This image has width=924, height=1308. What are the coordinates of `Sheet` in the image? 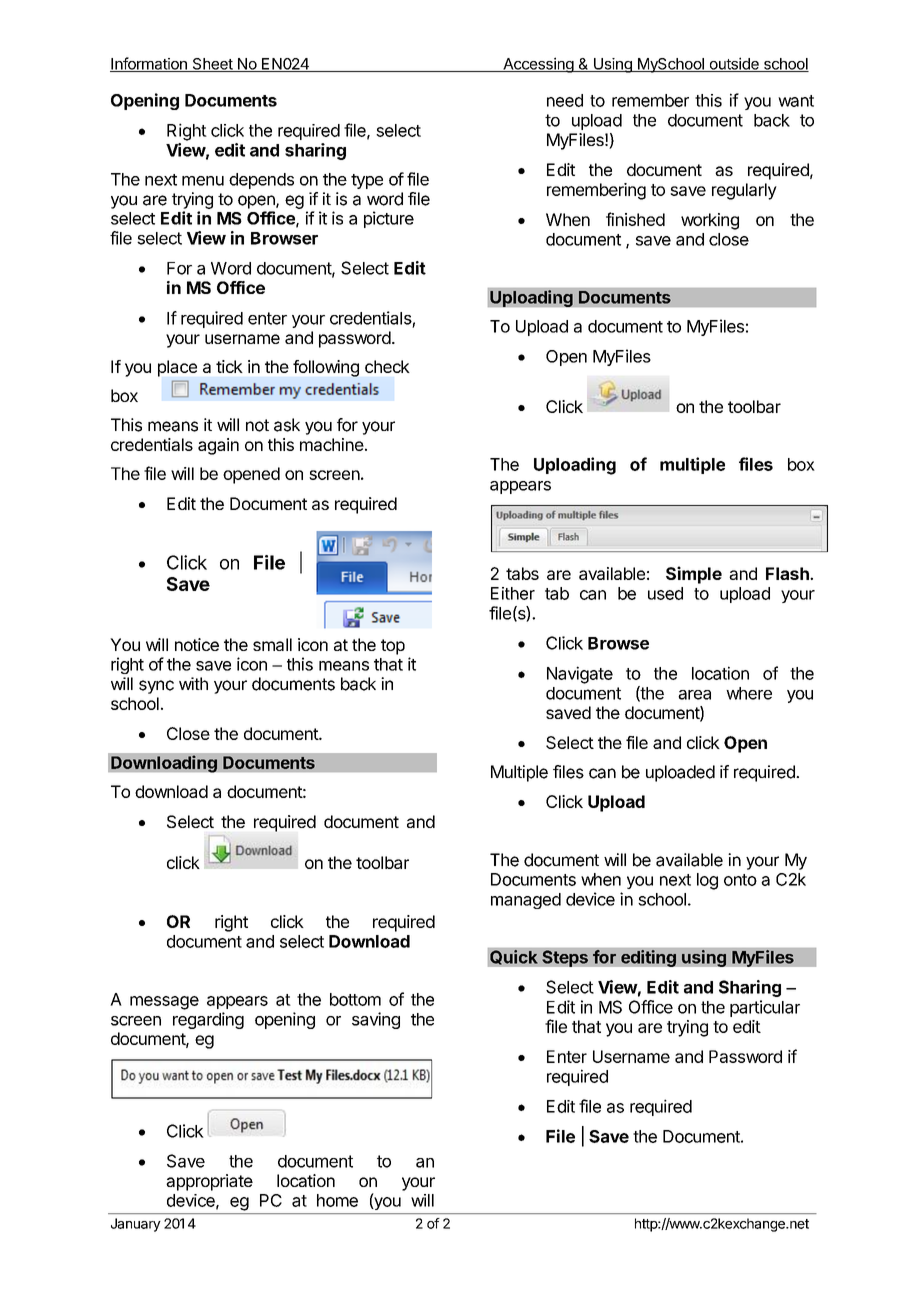 It's located at (212, 65).
